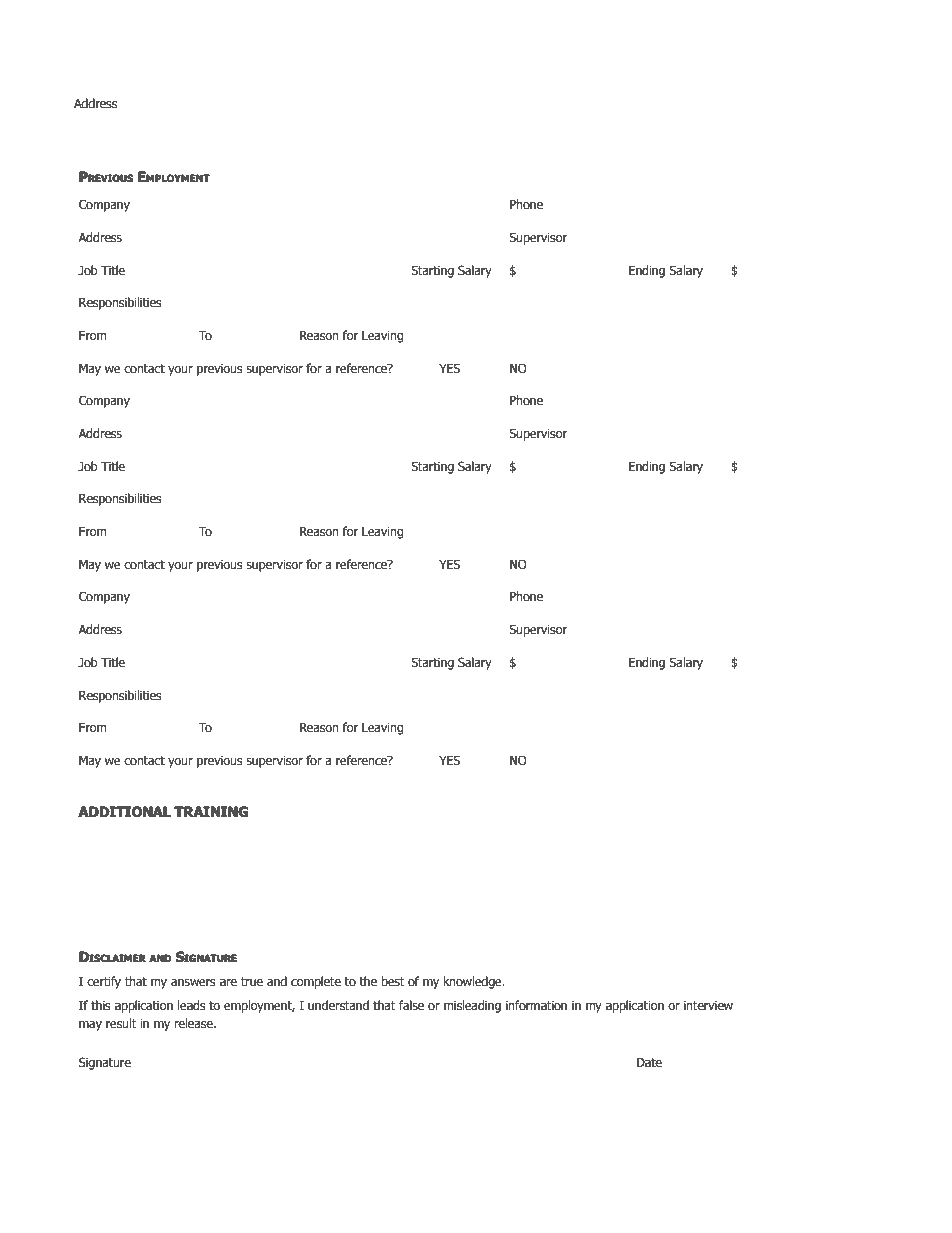 This screenshot has width=952, height=1233. Describe the element at coordinates (193, 982) in the screenshot. I see `answers` at that location.
